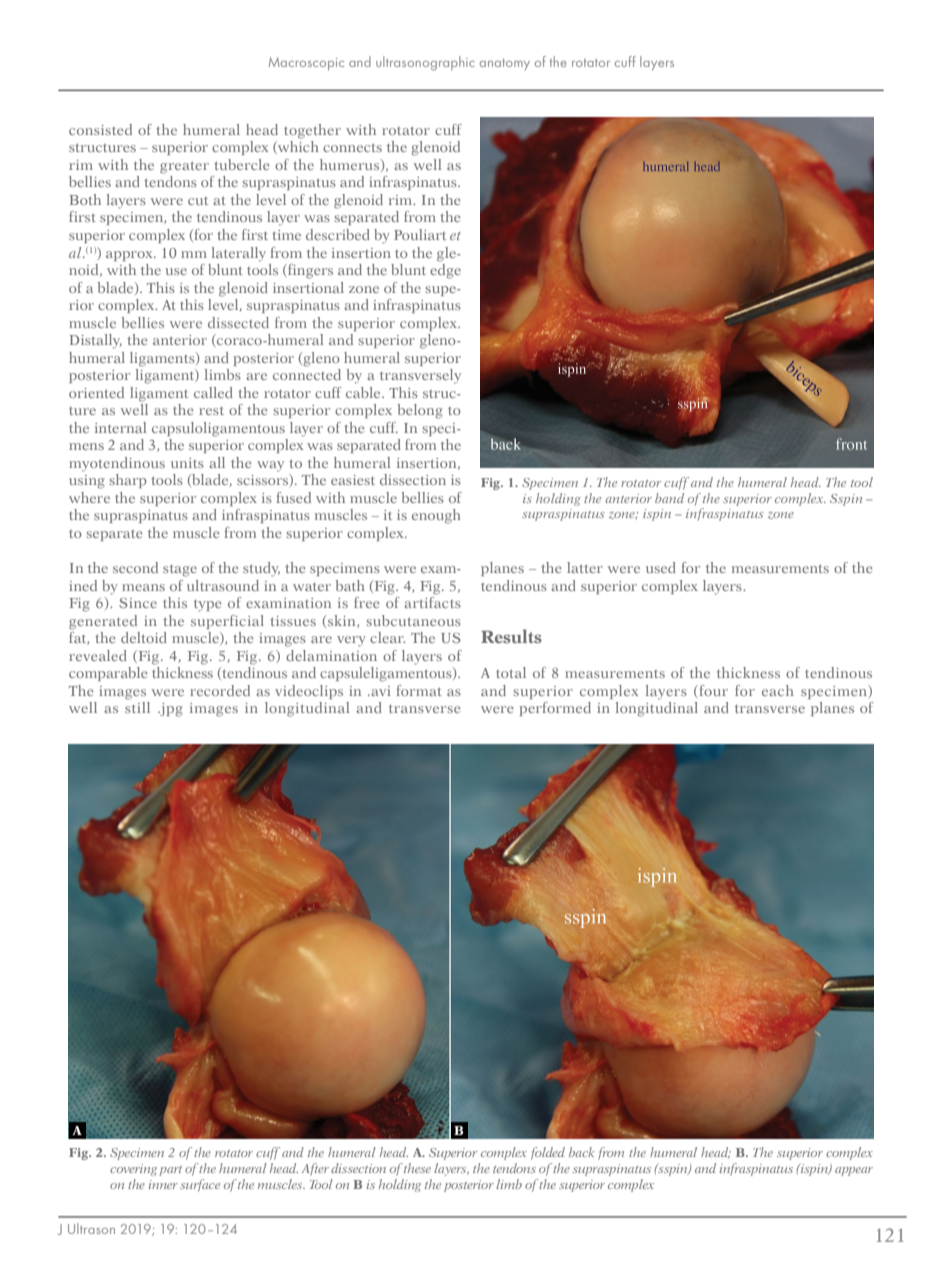 The height and width of the page is (1288, 942). Describe the element at coordinates (170, 710) in the page. I see `jpg` at that location.
